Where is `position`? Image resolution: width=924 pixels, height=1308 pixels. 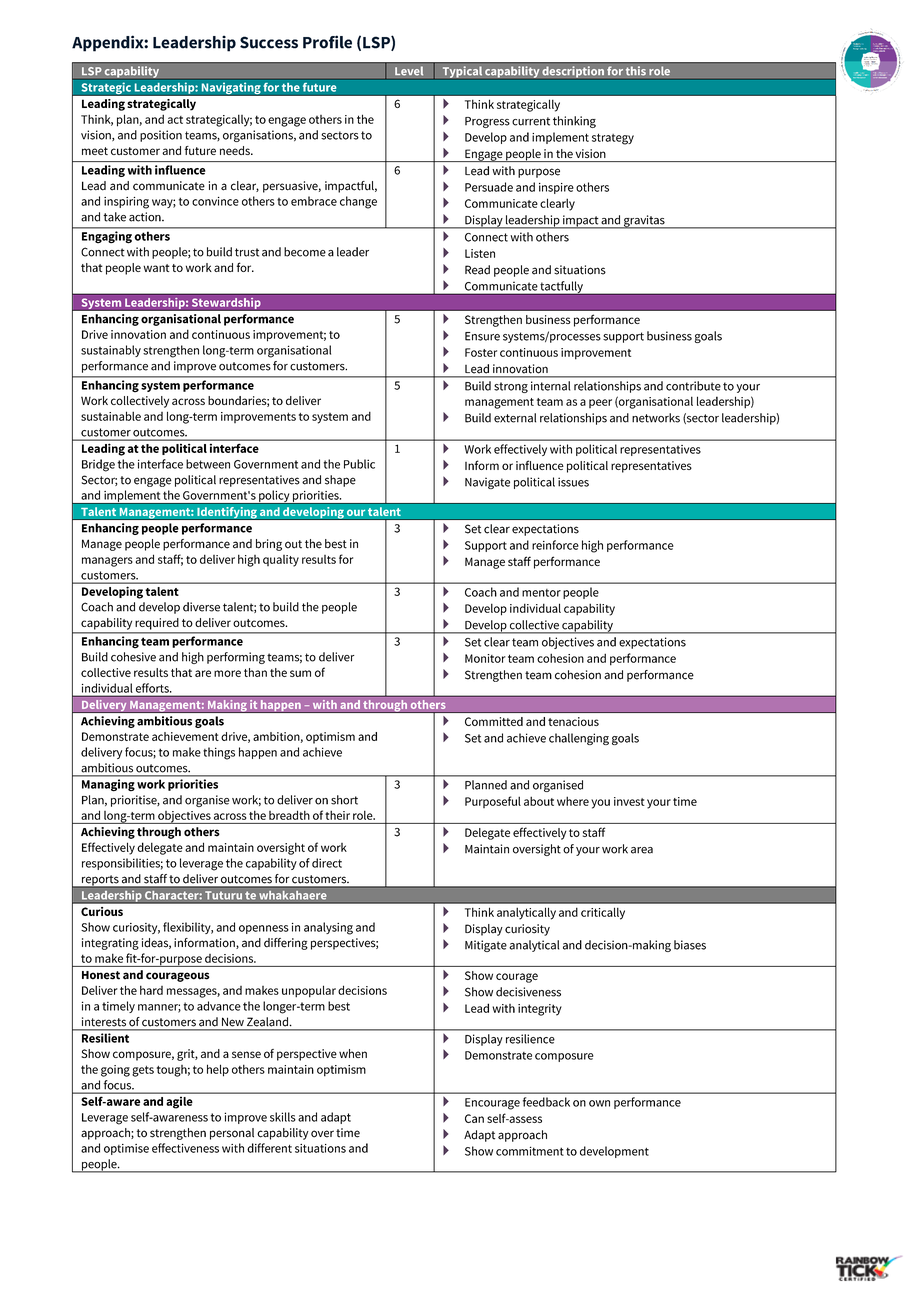
position is located at coordinates (161, 136).
